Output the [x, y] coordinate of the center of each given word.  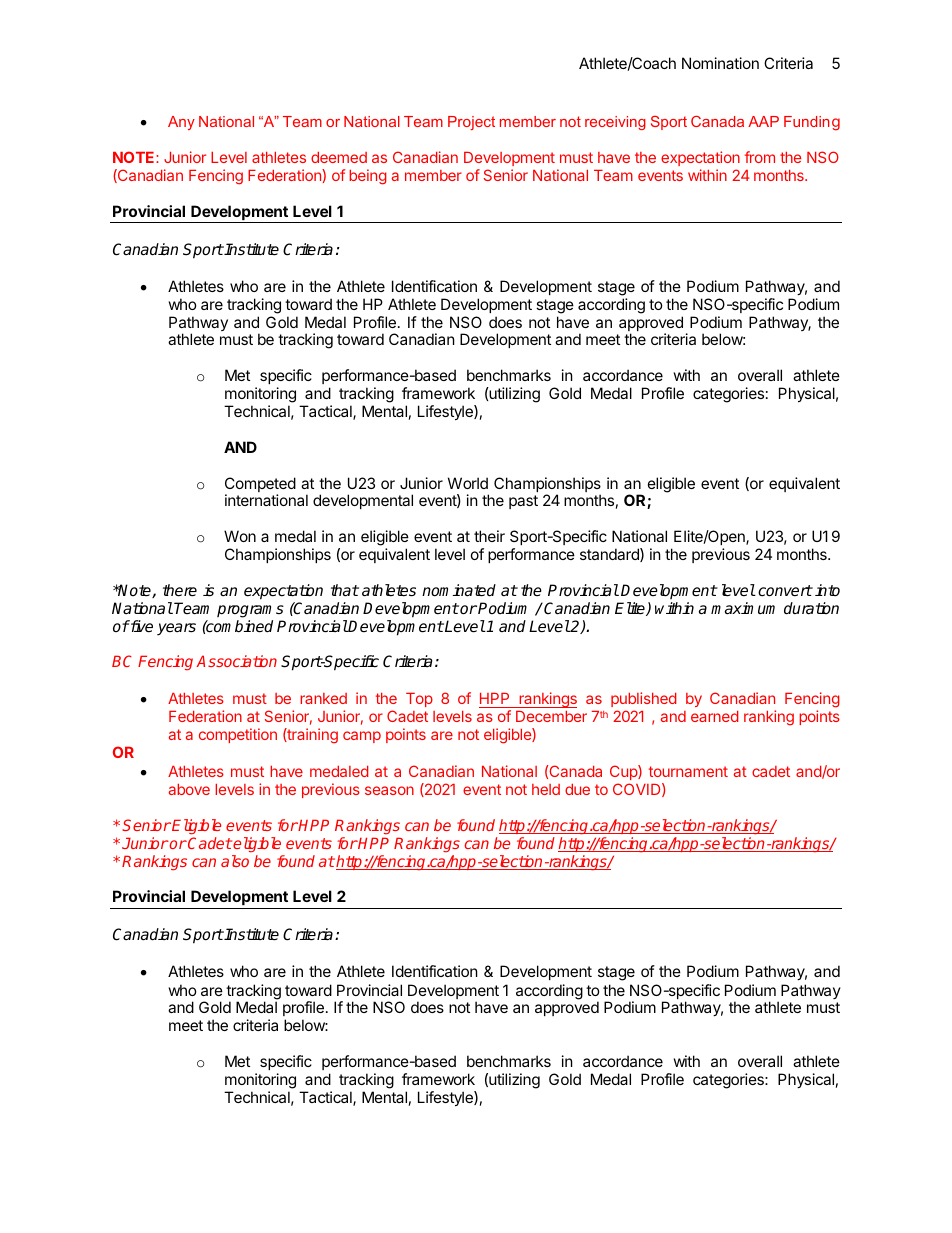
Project [471, 123]
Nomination [720, 63]
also [235, 861]
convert [785, 591]
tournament [688, 771]
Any [181, 123]
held [546, 789]
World [468, 483]
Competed [260, 486]
